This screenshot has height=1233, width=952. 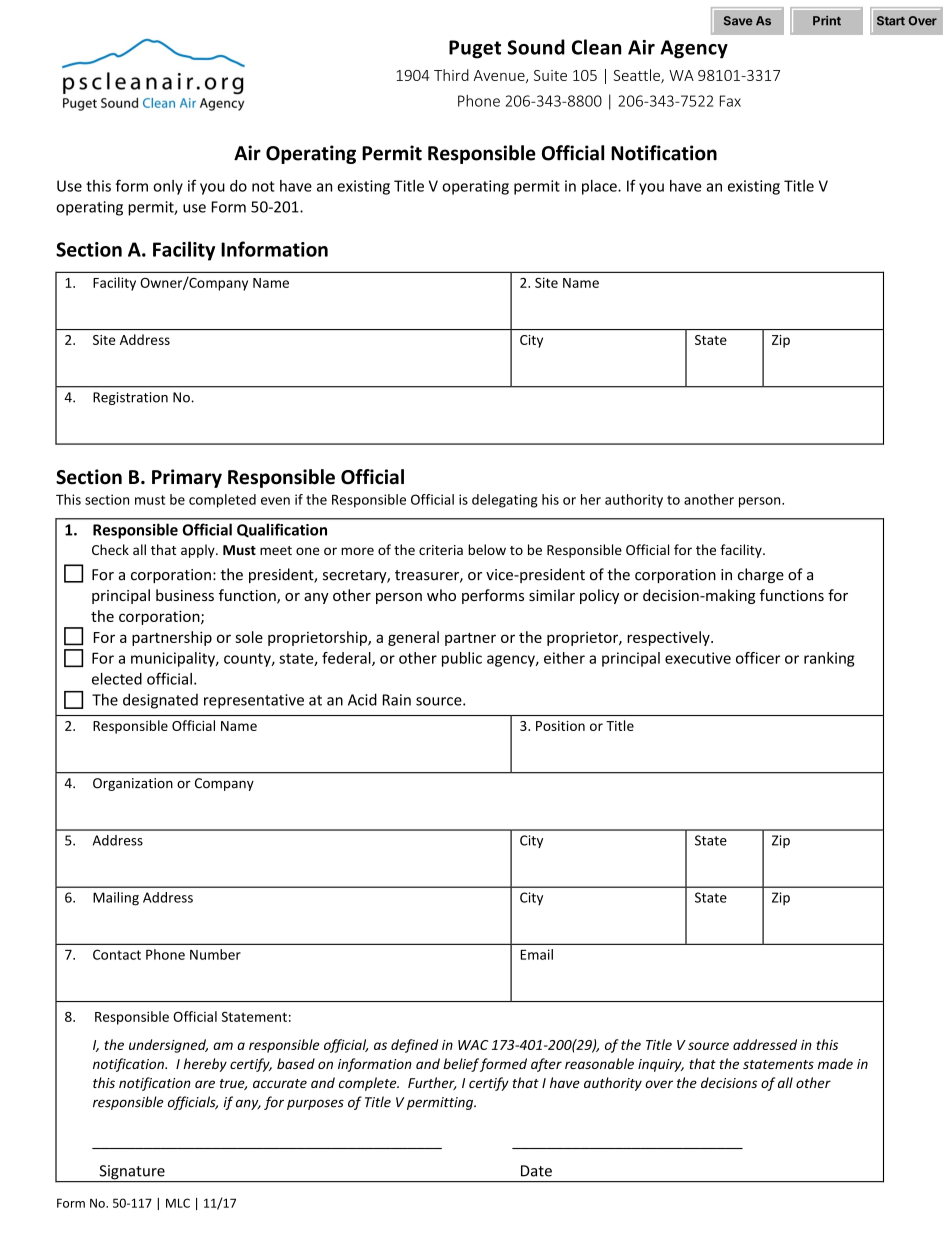 I want to click on MLC, so click(x=178, y=1203).
